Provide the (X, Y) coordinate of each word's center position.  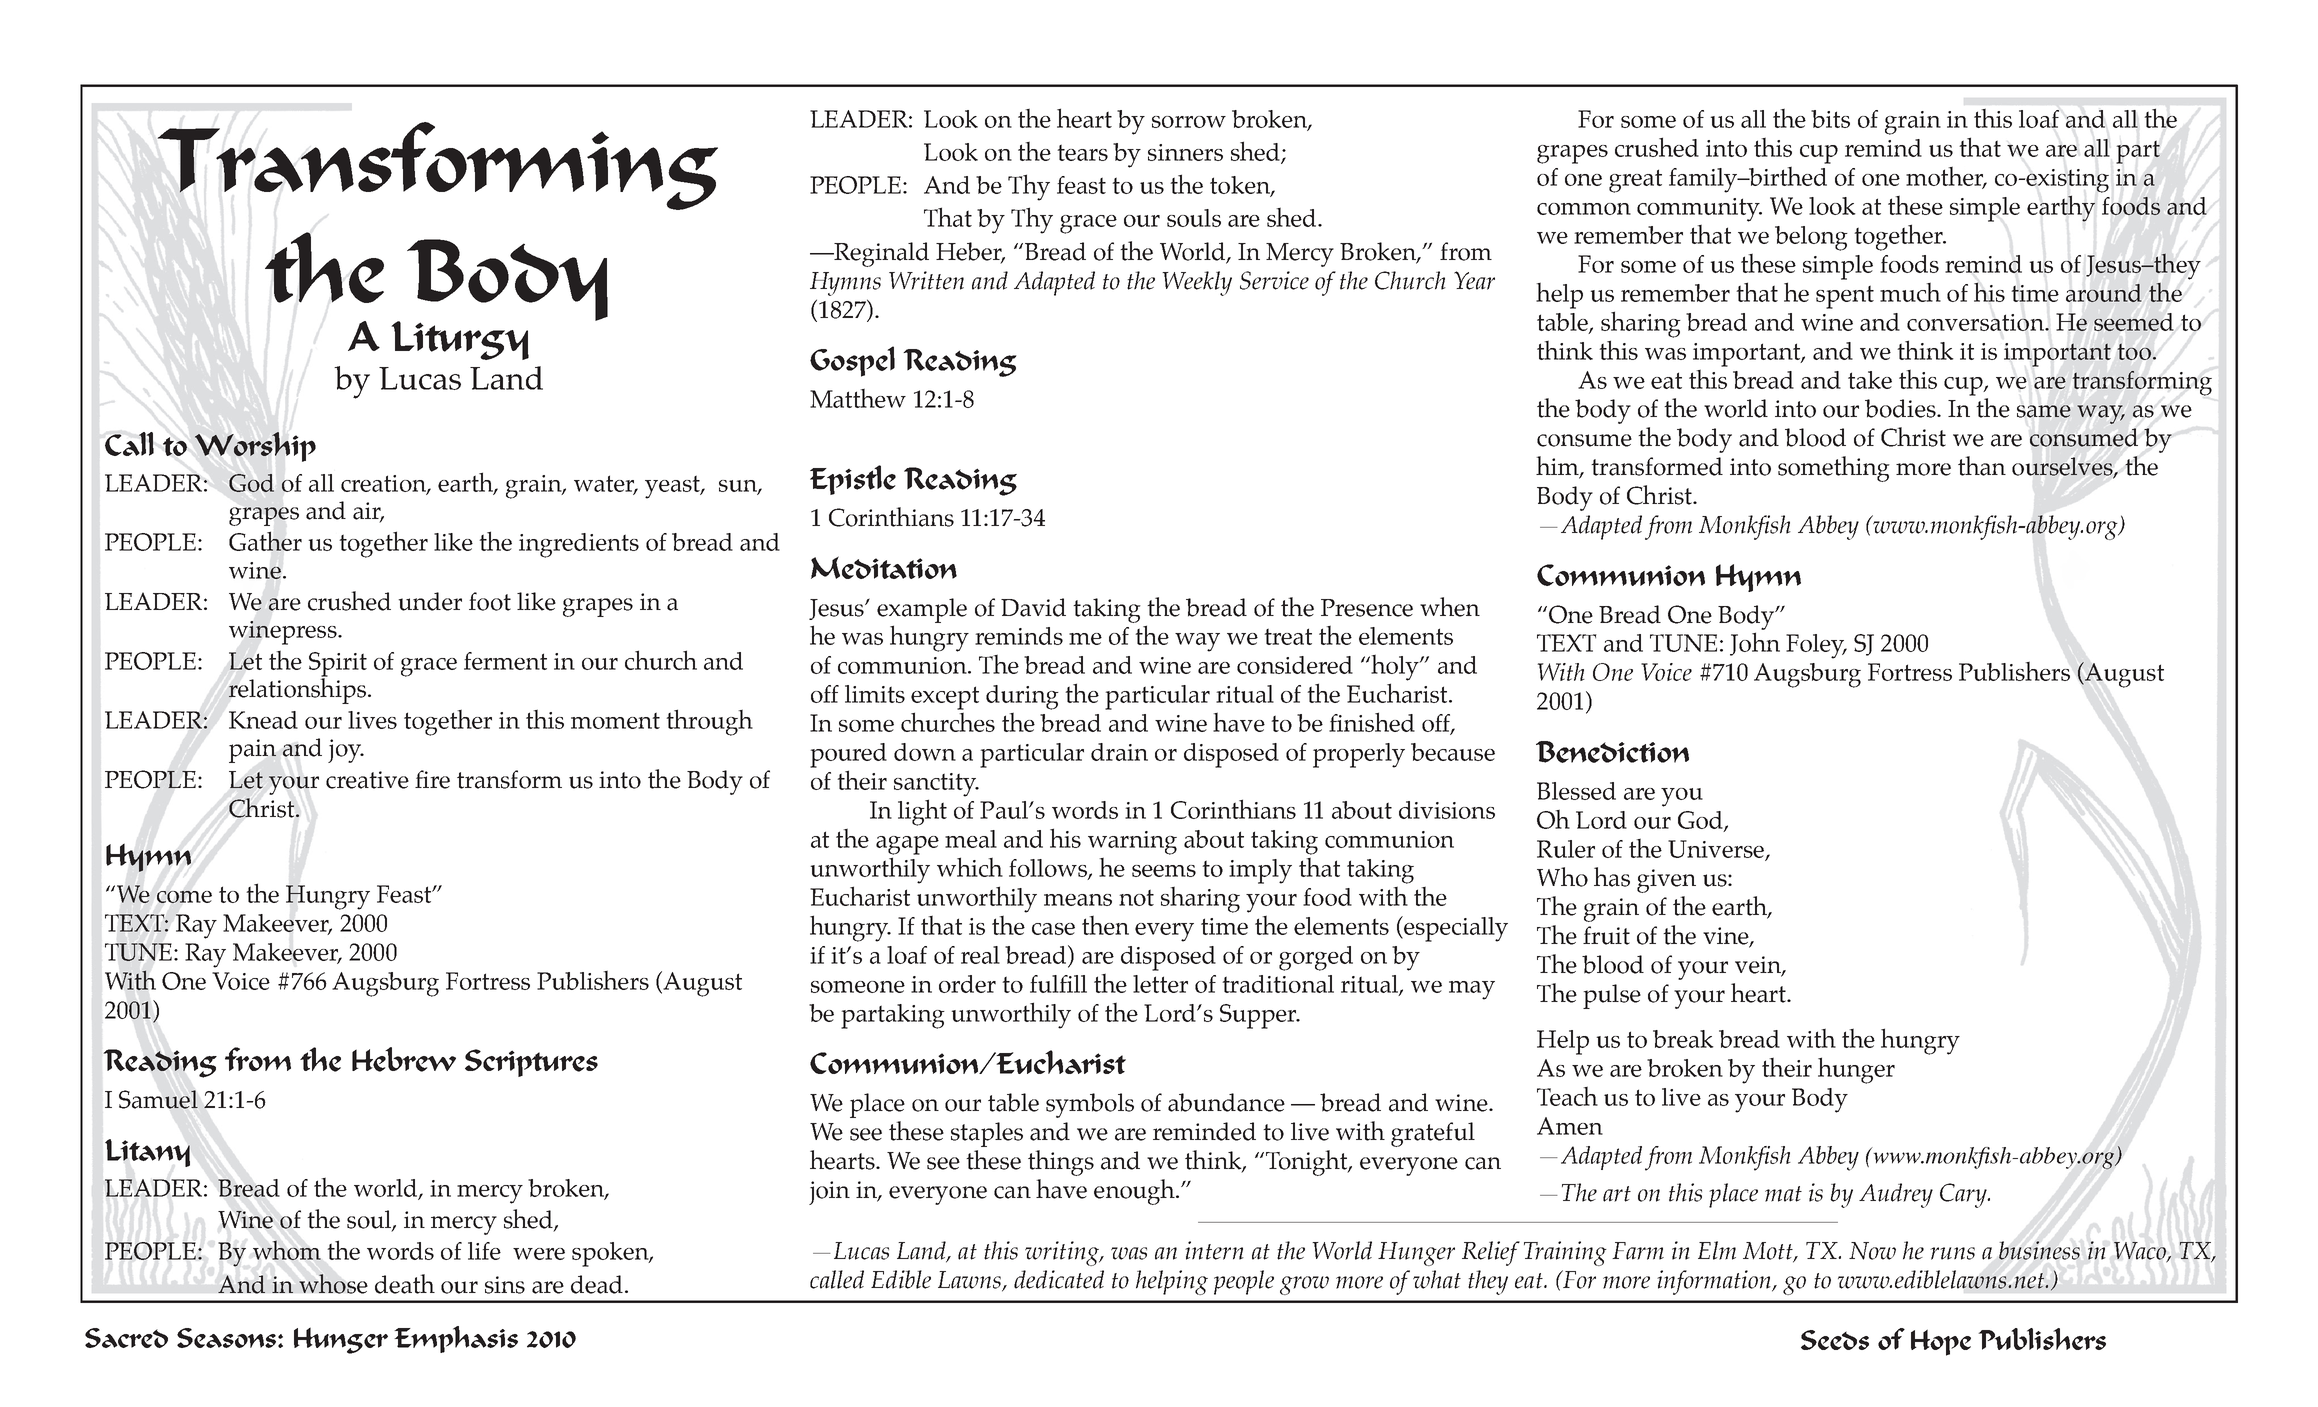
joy (345, 751)
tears (1082, 152)
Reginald (880, 254)
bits (1830, 119)
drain (1119, 752)
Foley (1816, 646)
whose (333, 1284)
